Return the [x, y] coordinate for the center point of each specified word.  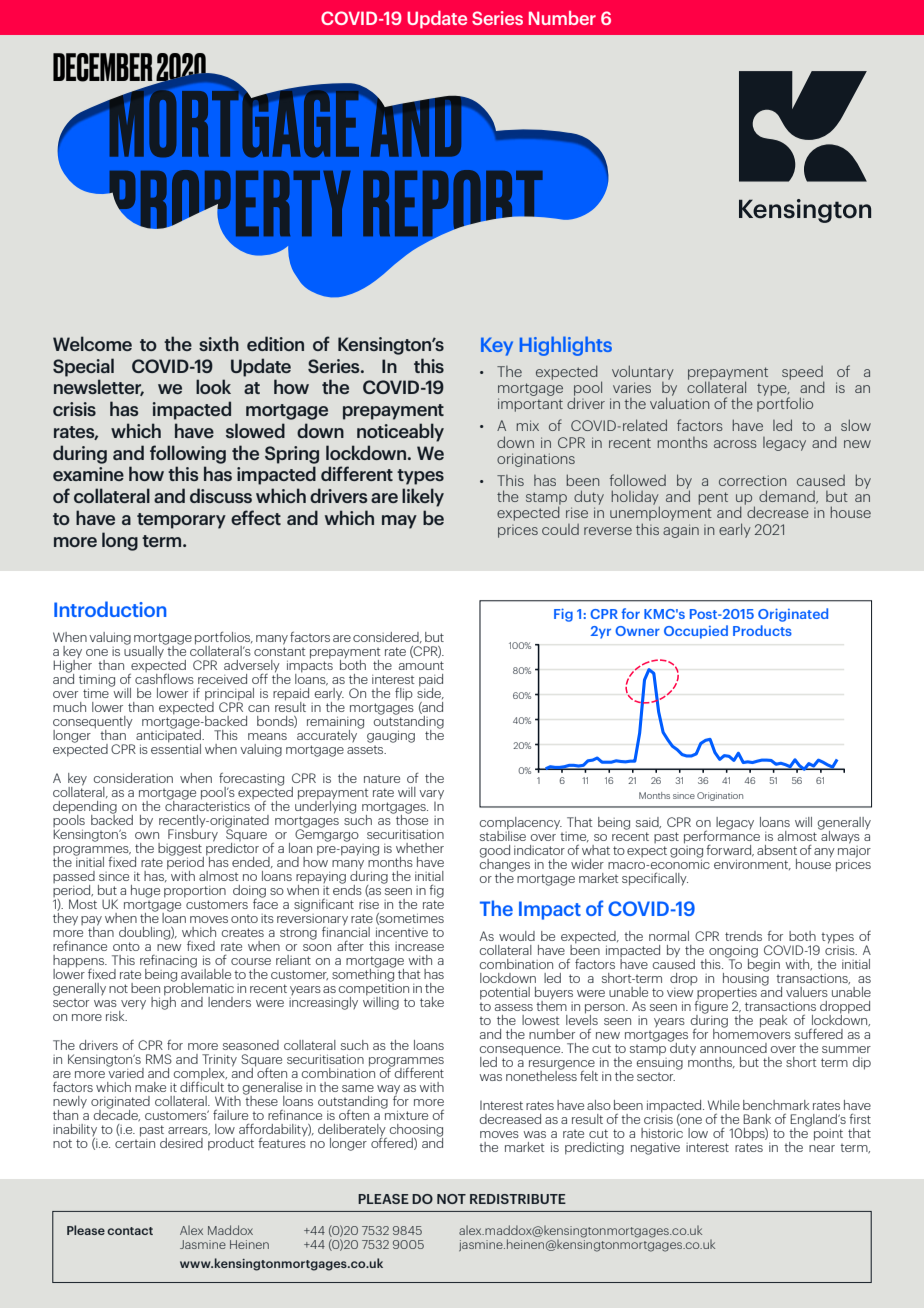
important [530, 405]
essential [176, 747]
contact [130, 1231]
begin [764, 965]
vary [431, 794]
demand [788, 497]
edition [275, 343]
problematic [199, 989]
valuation [679, 402]
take [432, 1002]
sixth [219, 343]
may [399, 522]
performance [722, 837]
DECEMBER [103, 67]
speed [803, 374]
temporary [181, 521]
